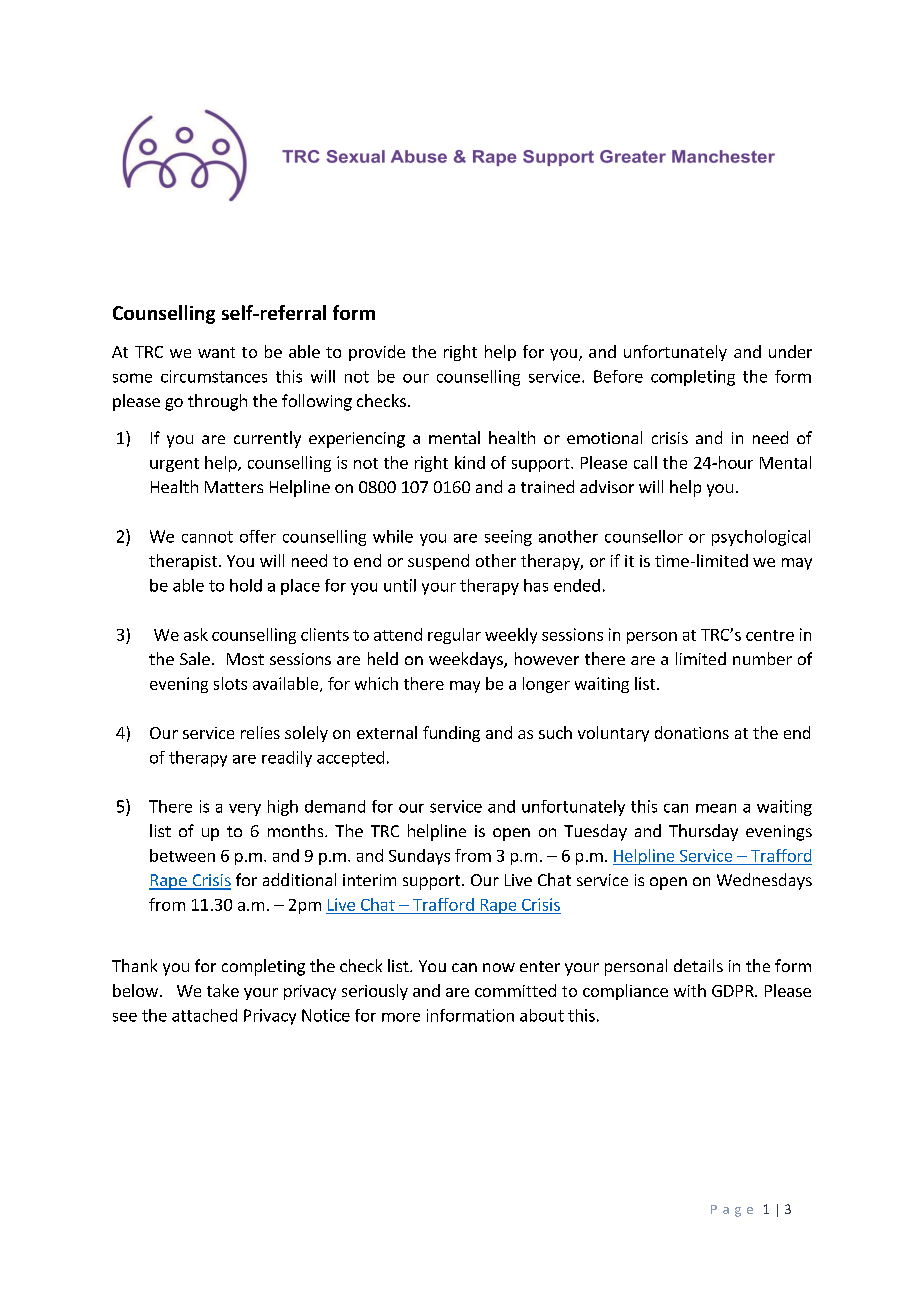  Describe the element at coordinates (214, 376) in the screenshot. I see `circumstances` at that location.
